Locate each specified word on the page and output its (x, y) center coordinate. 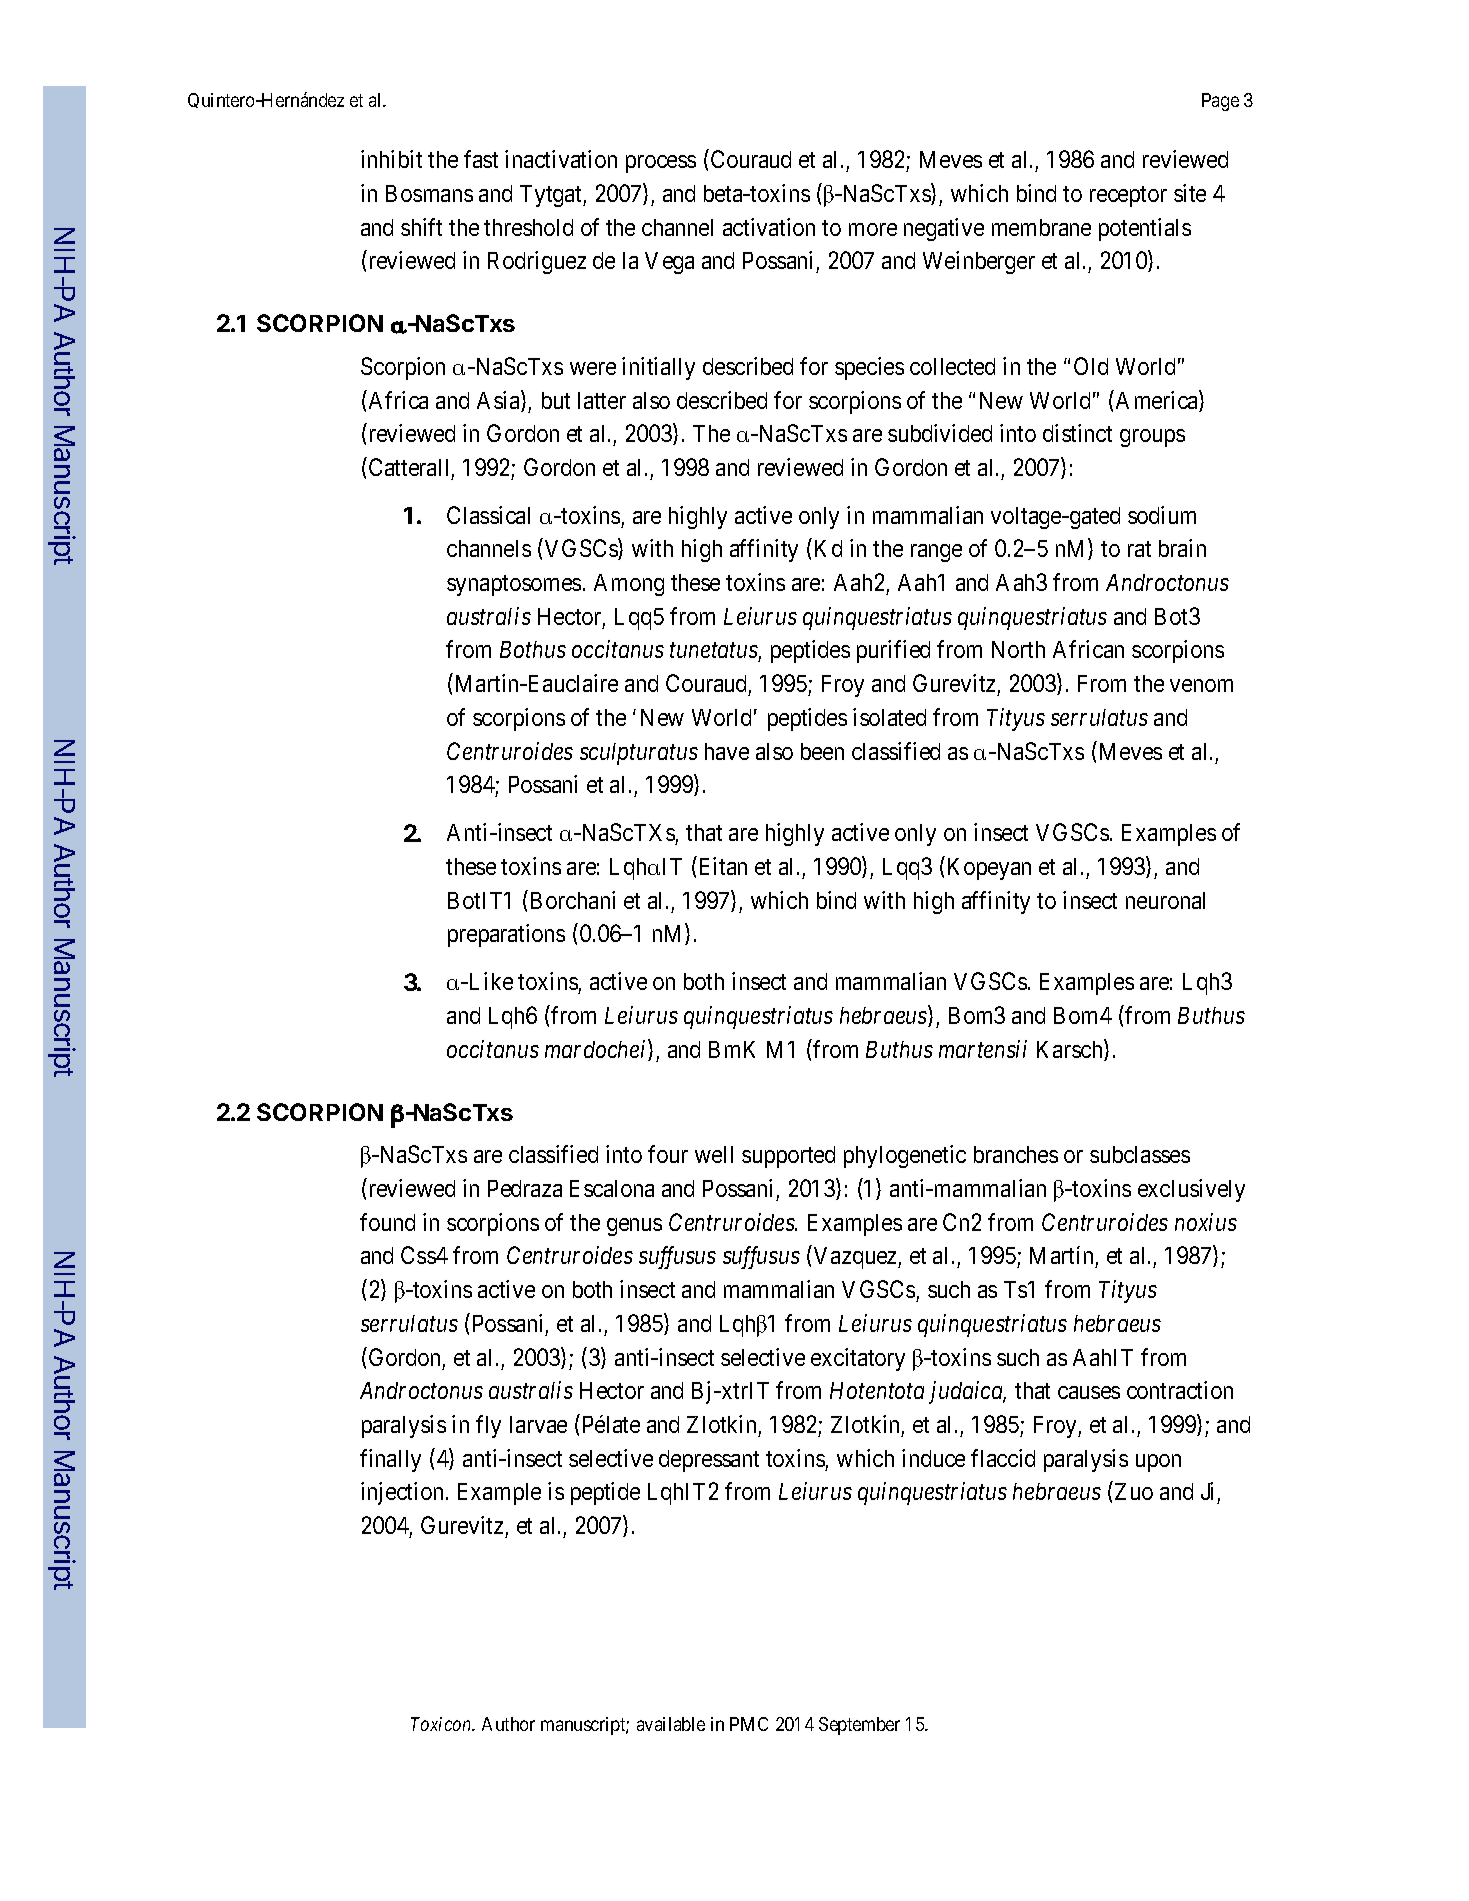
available (671, 1724)
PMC (749, 1724)
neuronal (1165, 900)
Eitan (723, 866)
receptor (1128, 196)
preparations (506, 935)
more (873, 229)
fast (481, 159)
